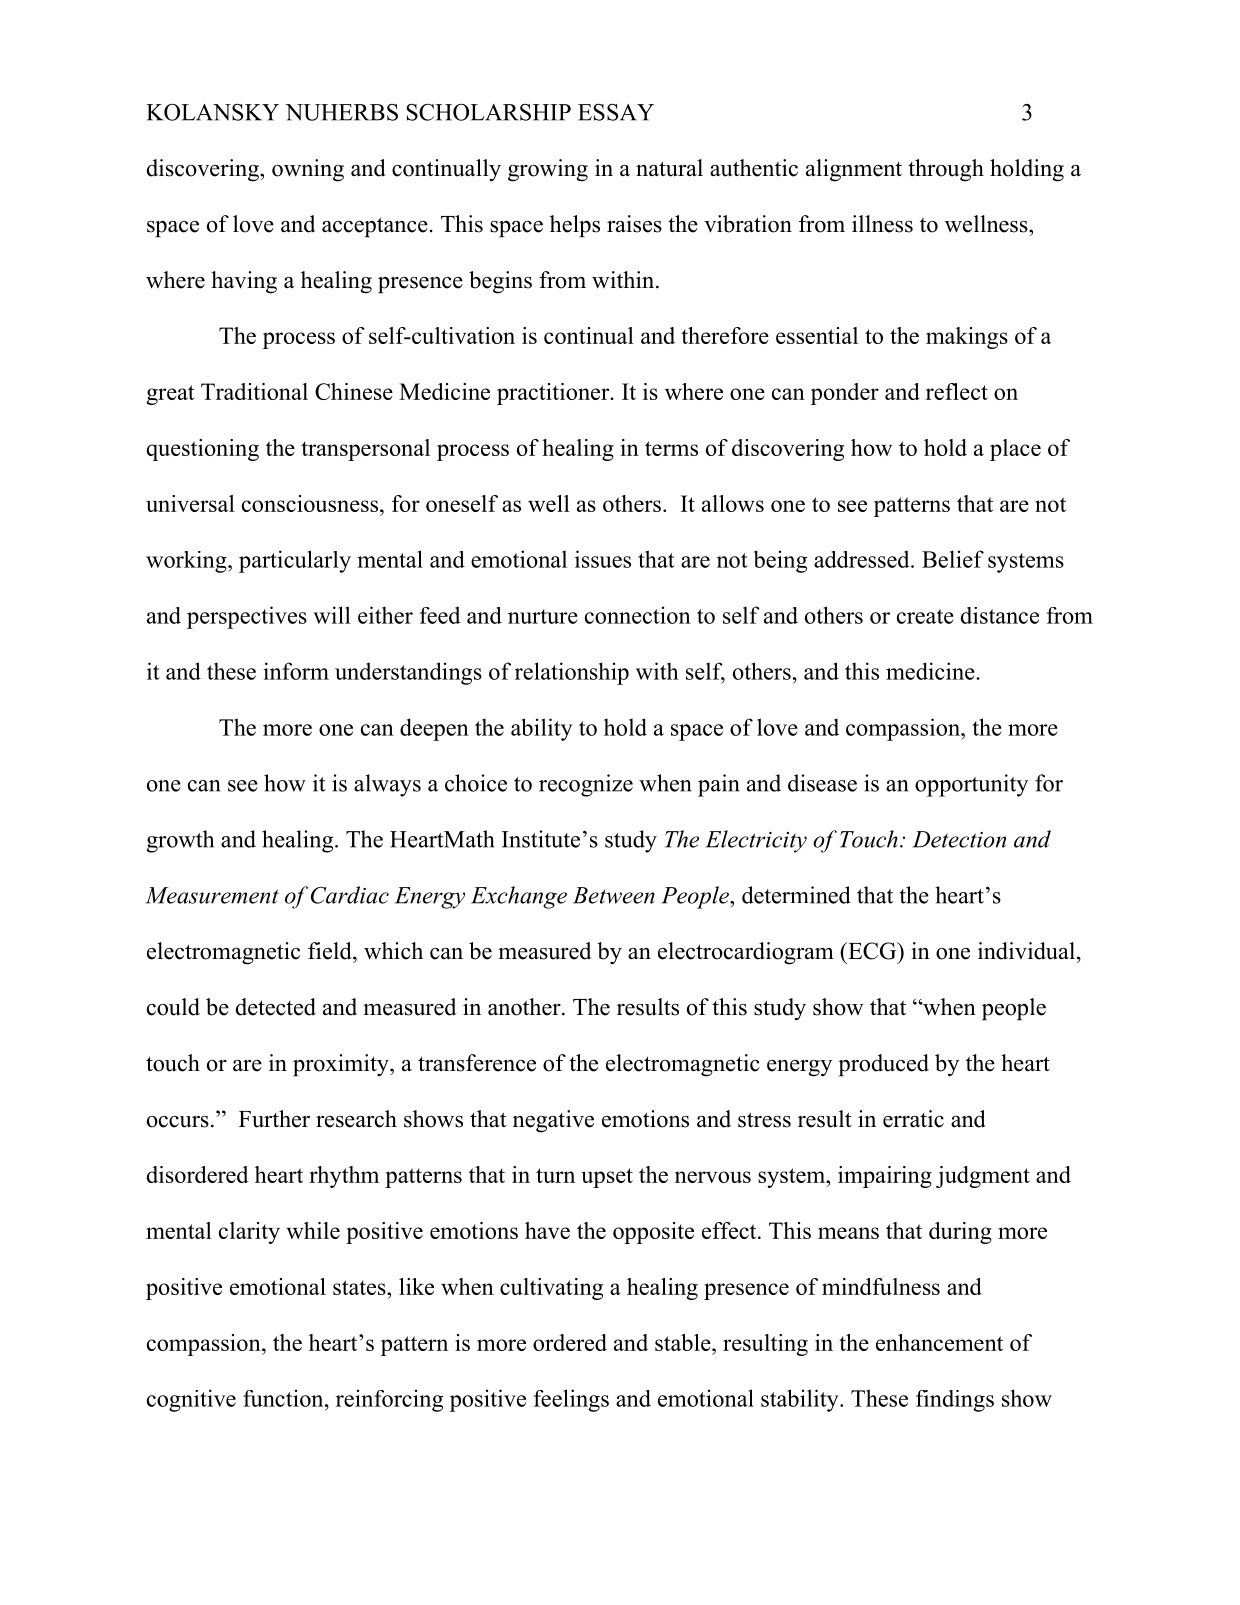  I want to click on questioning, so click(203, 450).
